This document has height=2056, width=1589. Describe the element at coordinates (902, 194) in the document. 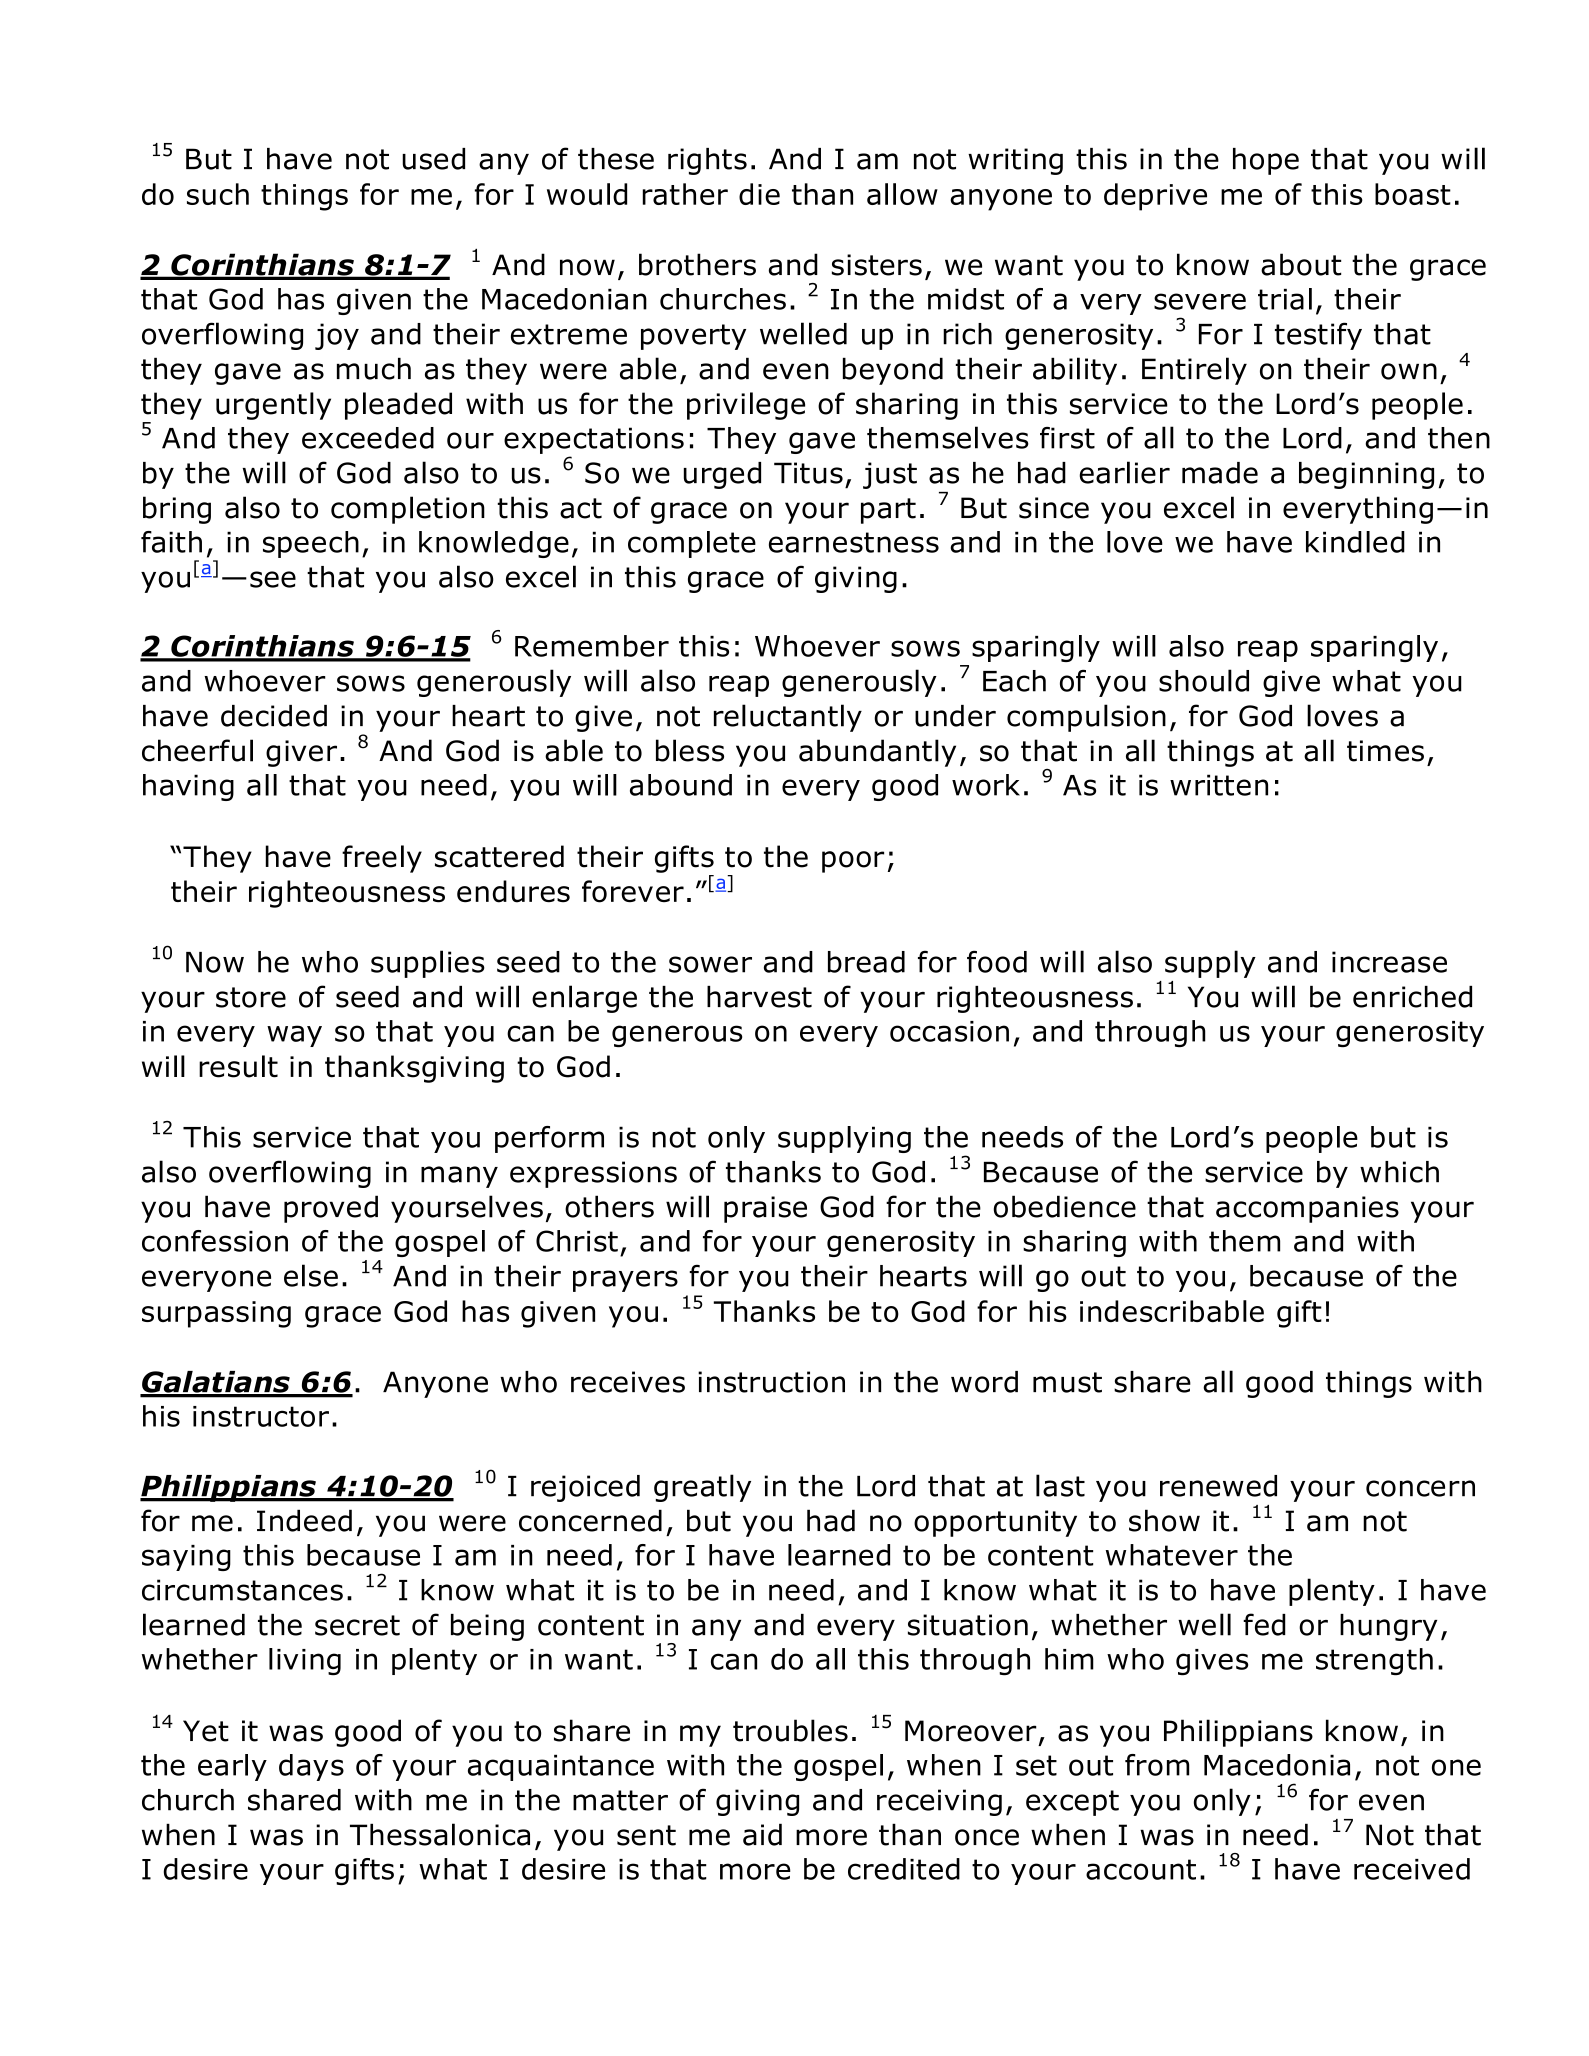

I see `allow` at that location.
